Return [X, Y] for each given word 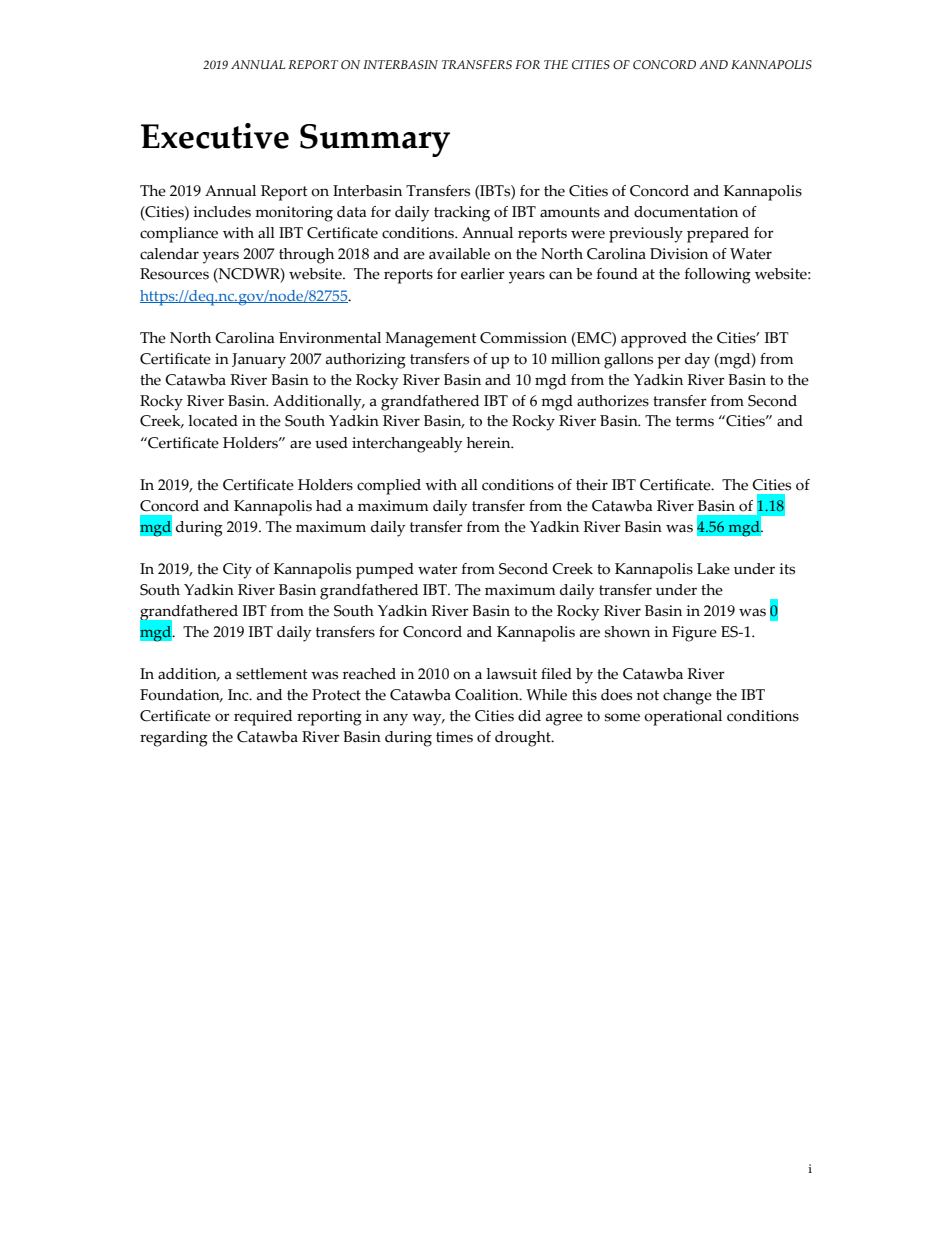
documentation [686, 212]
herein [490, 443]
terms [695, 421]
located [213, 421]
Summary [375, 140]
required [263, 718]
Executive [215, 136]
